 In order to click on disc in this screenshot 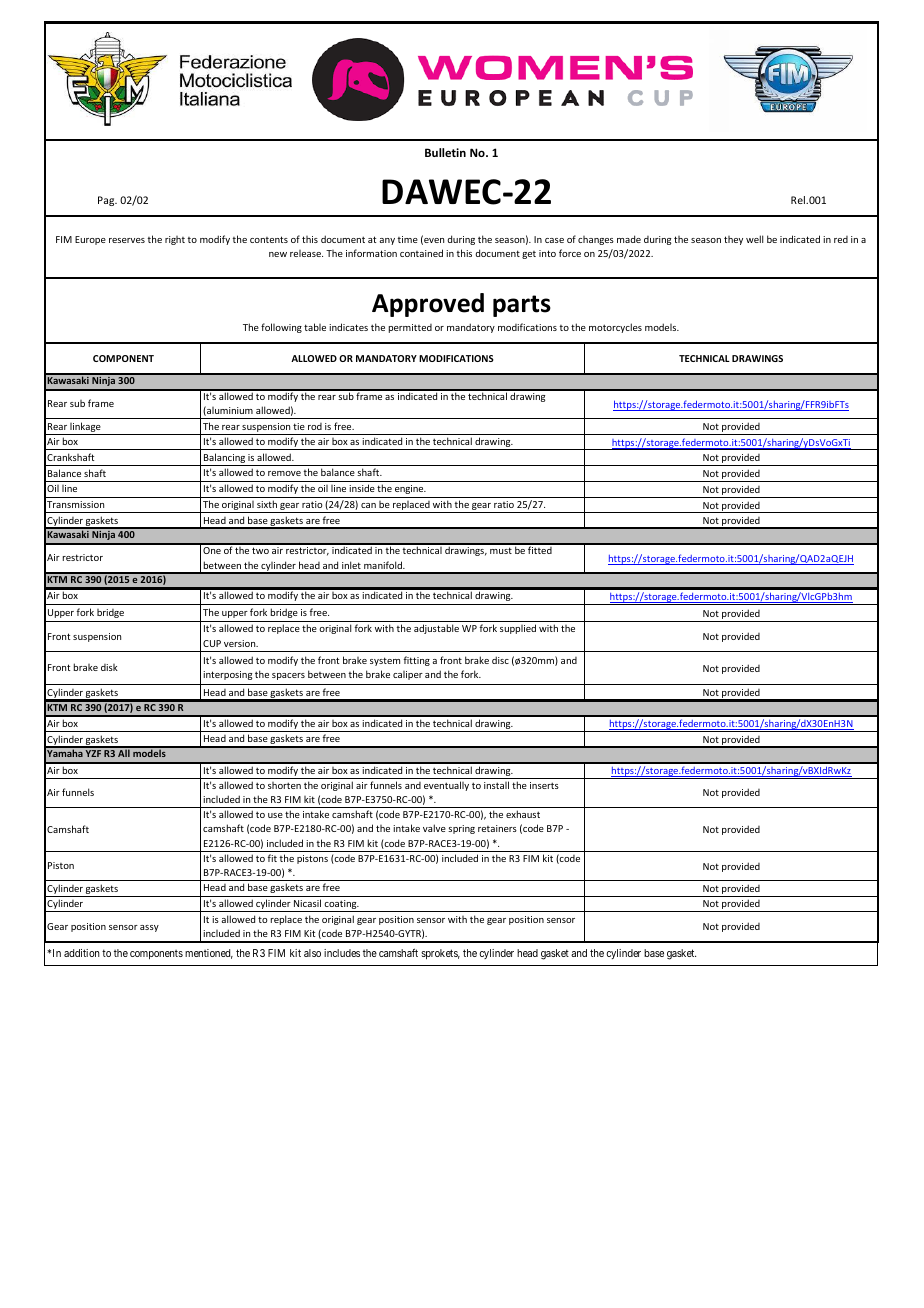, I will do `click(500, 660)`.
